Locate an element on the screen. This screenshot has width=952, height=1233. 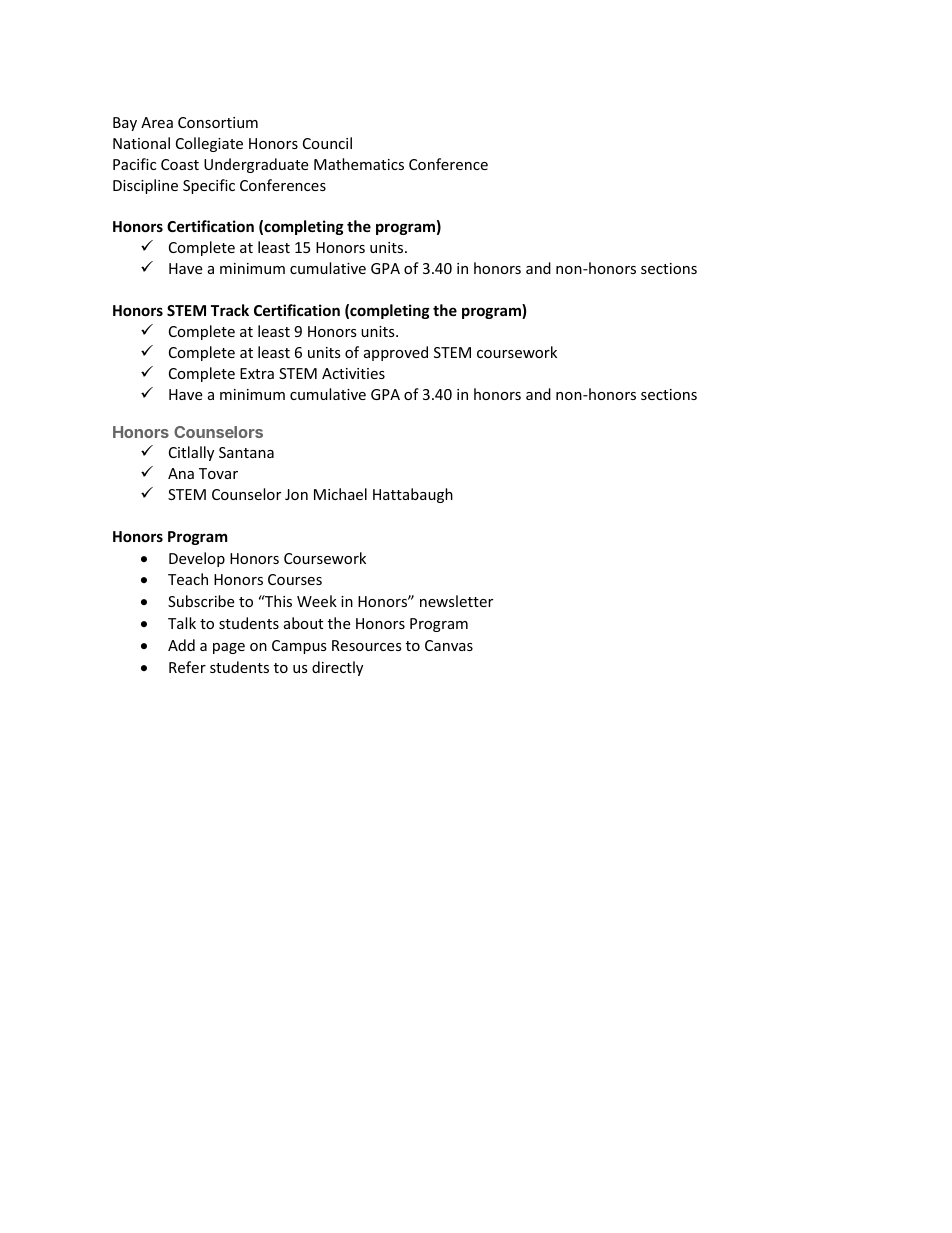
Campus is located at coordinates (299, 647).
